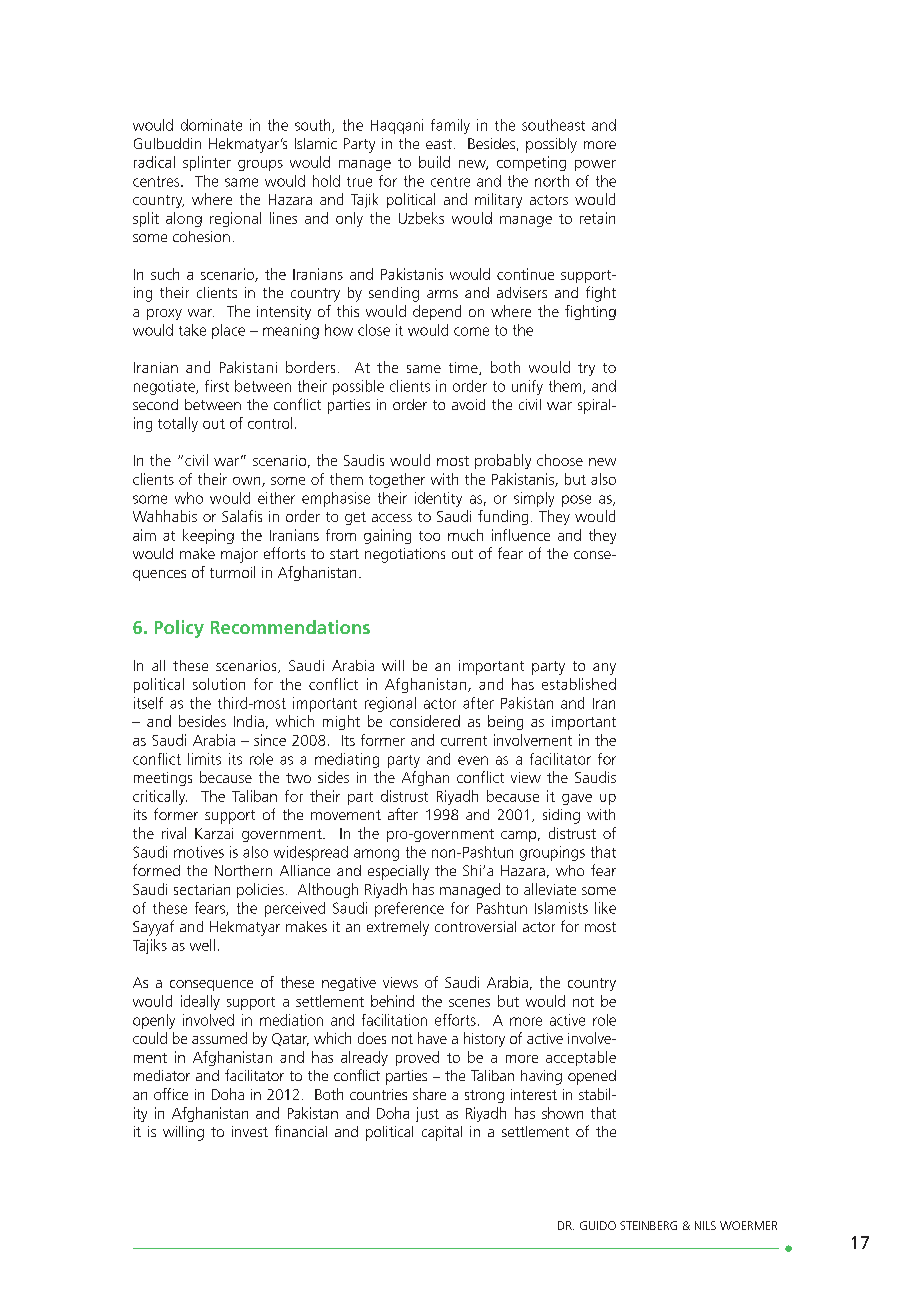  What do you see at coordinates (605, 908) in the screenshot?
I see `like` at bounding box center [605, 908].
